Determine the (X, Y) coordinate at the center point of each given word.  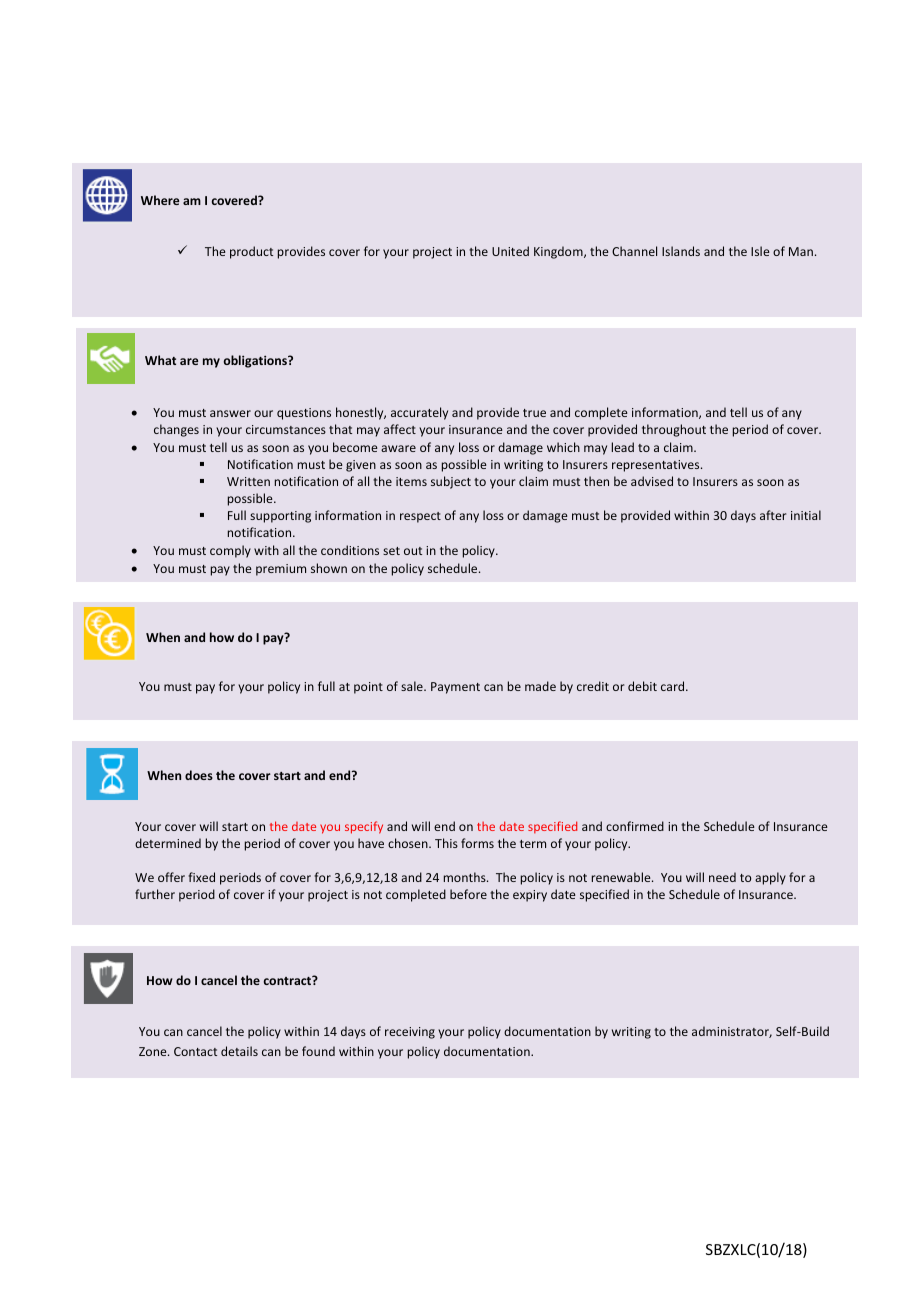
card (674, 686)
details (239, 1051)
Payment (455, 688)
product (251, 252)
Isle (760, 251)
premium (281, 570)
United (510, 251)
